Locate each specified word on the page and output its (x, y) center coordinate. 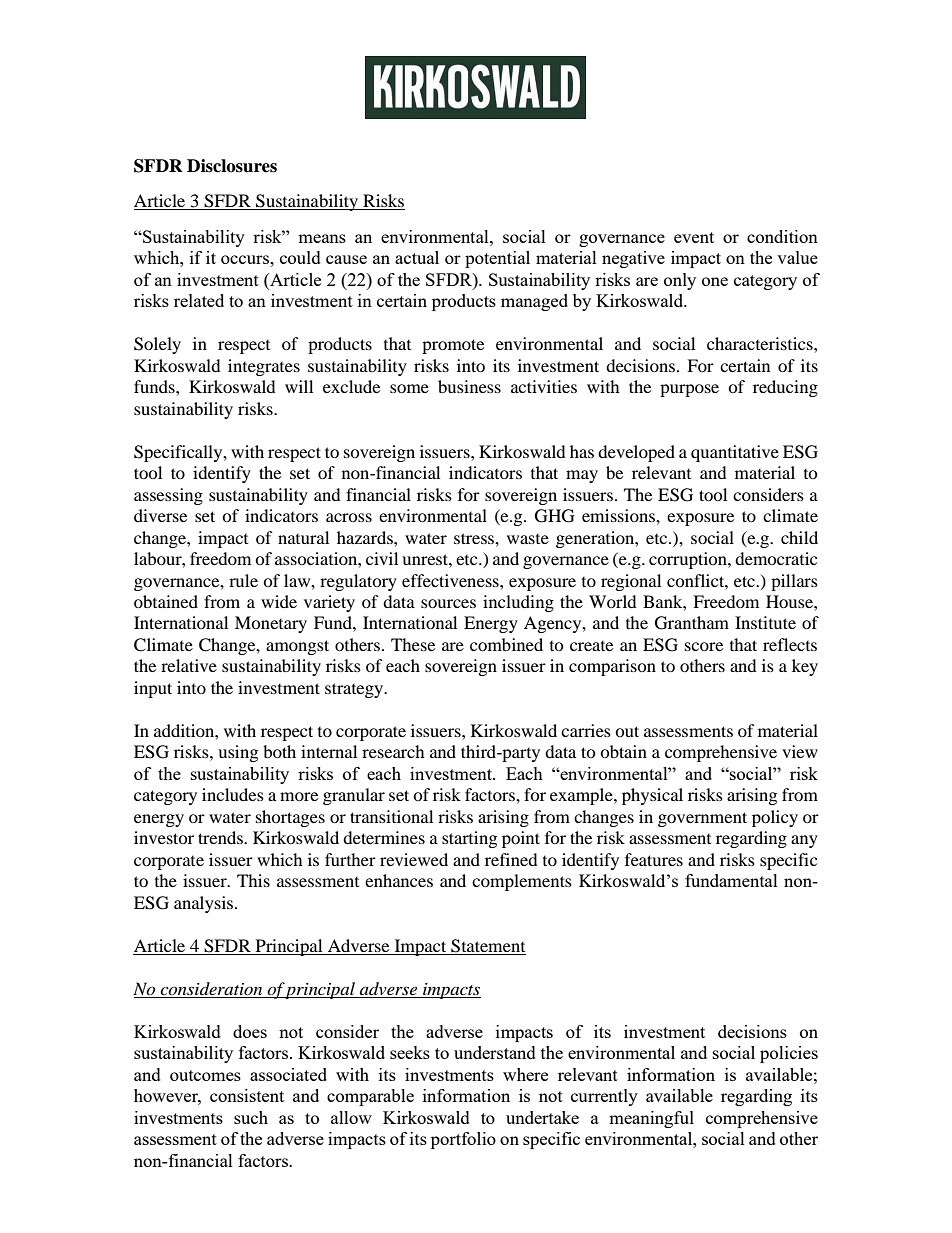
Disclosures (232, 166)
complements (522, 882)
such (251, 1117)
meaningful (651, 1119)
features (654, 859)
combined (506, 644)
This (253, 880)
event (694, 237)
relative (189, 665)
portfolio (463, 1140)
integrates (264, 367)
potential (497, 259)
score (704, 646)
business (469, 386)
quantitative (735, 453)
